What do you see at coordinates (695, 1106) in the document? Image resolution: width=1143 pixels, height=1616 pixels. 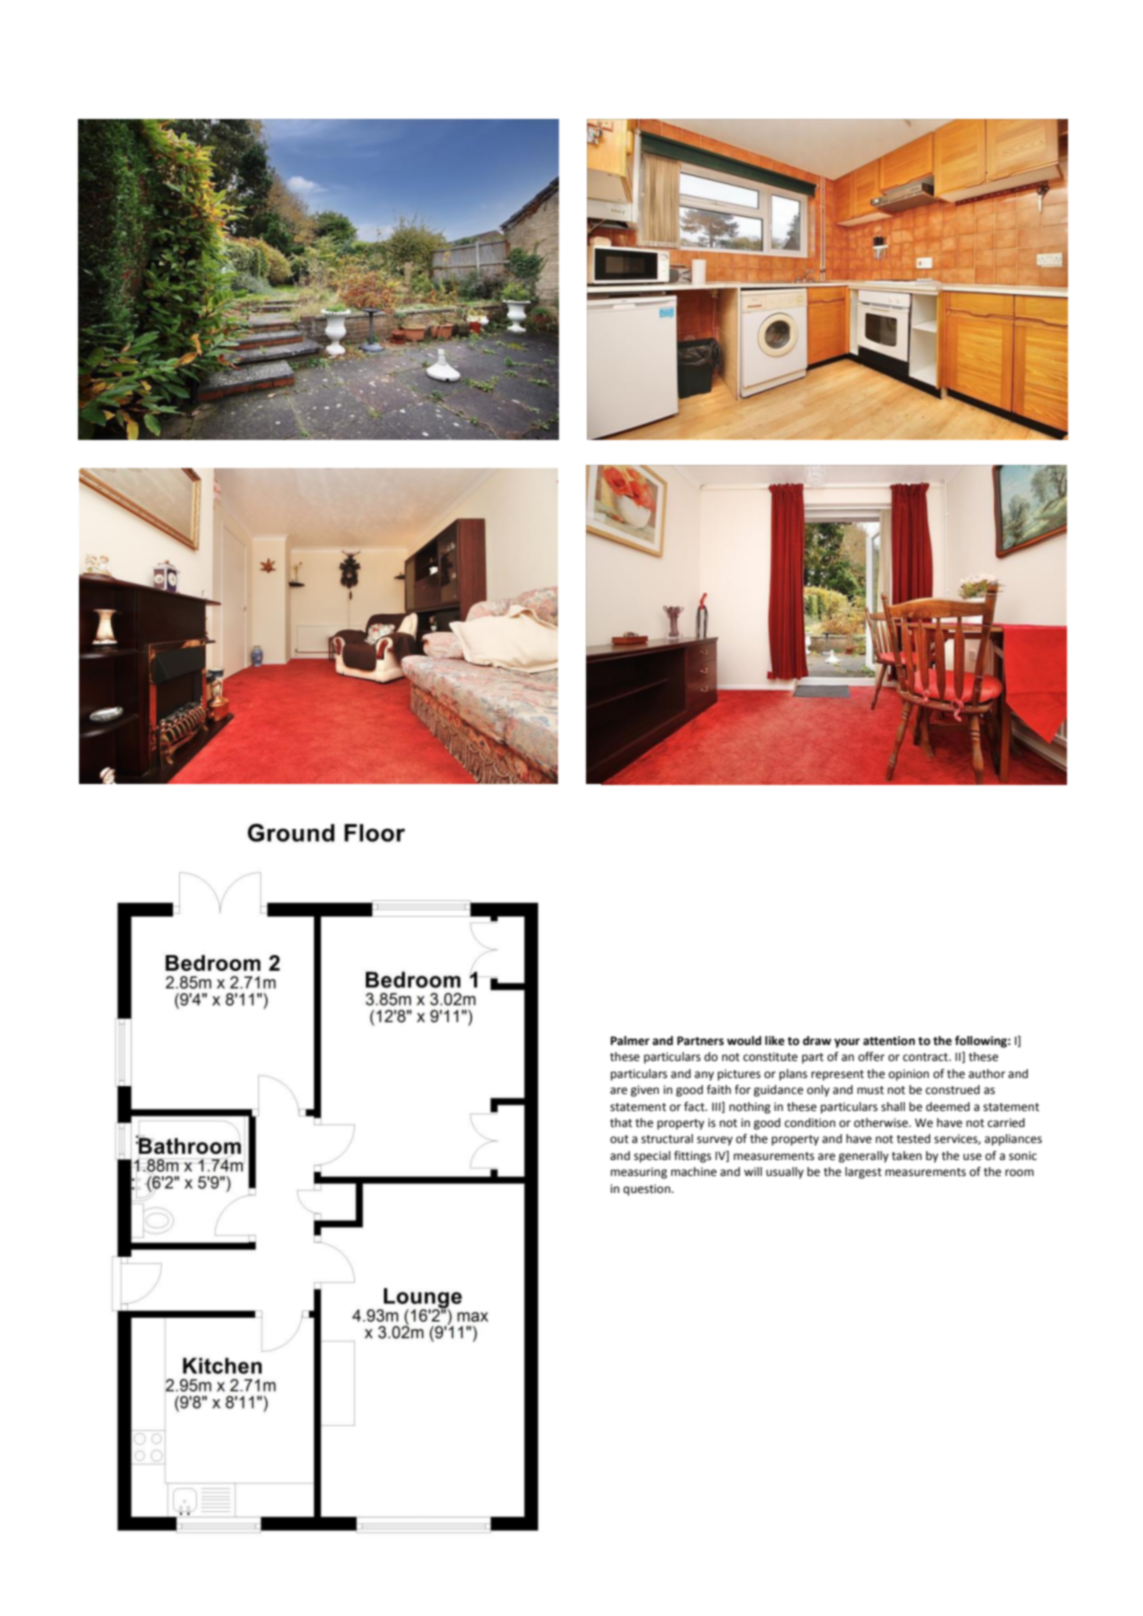 I see `fact` at bounding box center [695, 1106].
